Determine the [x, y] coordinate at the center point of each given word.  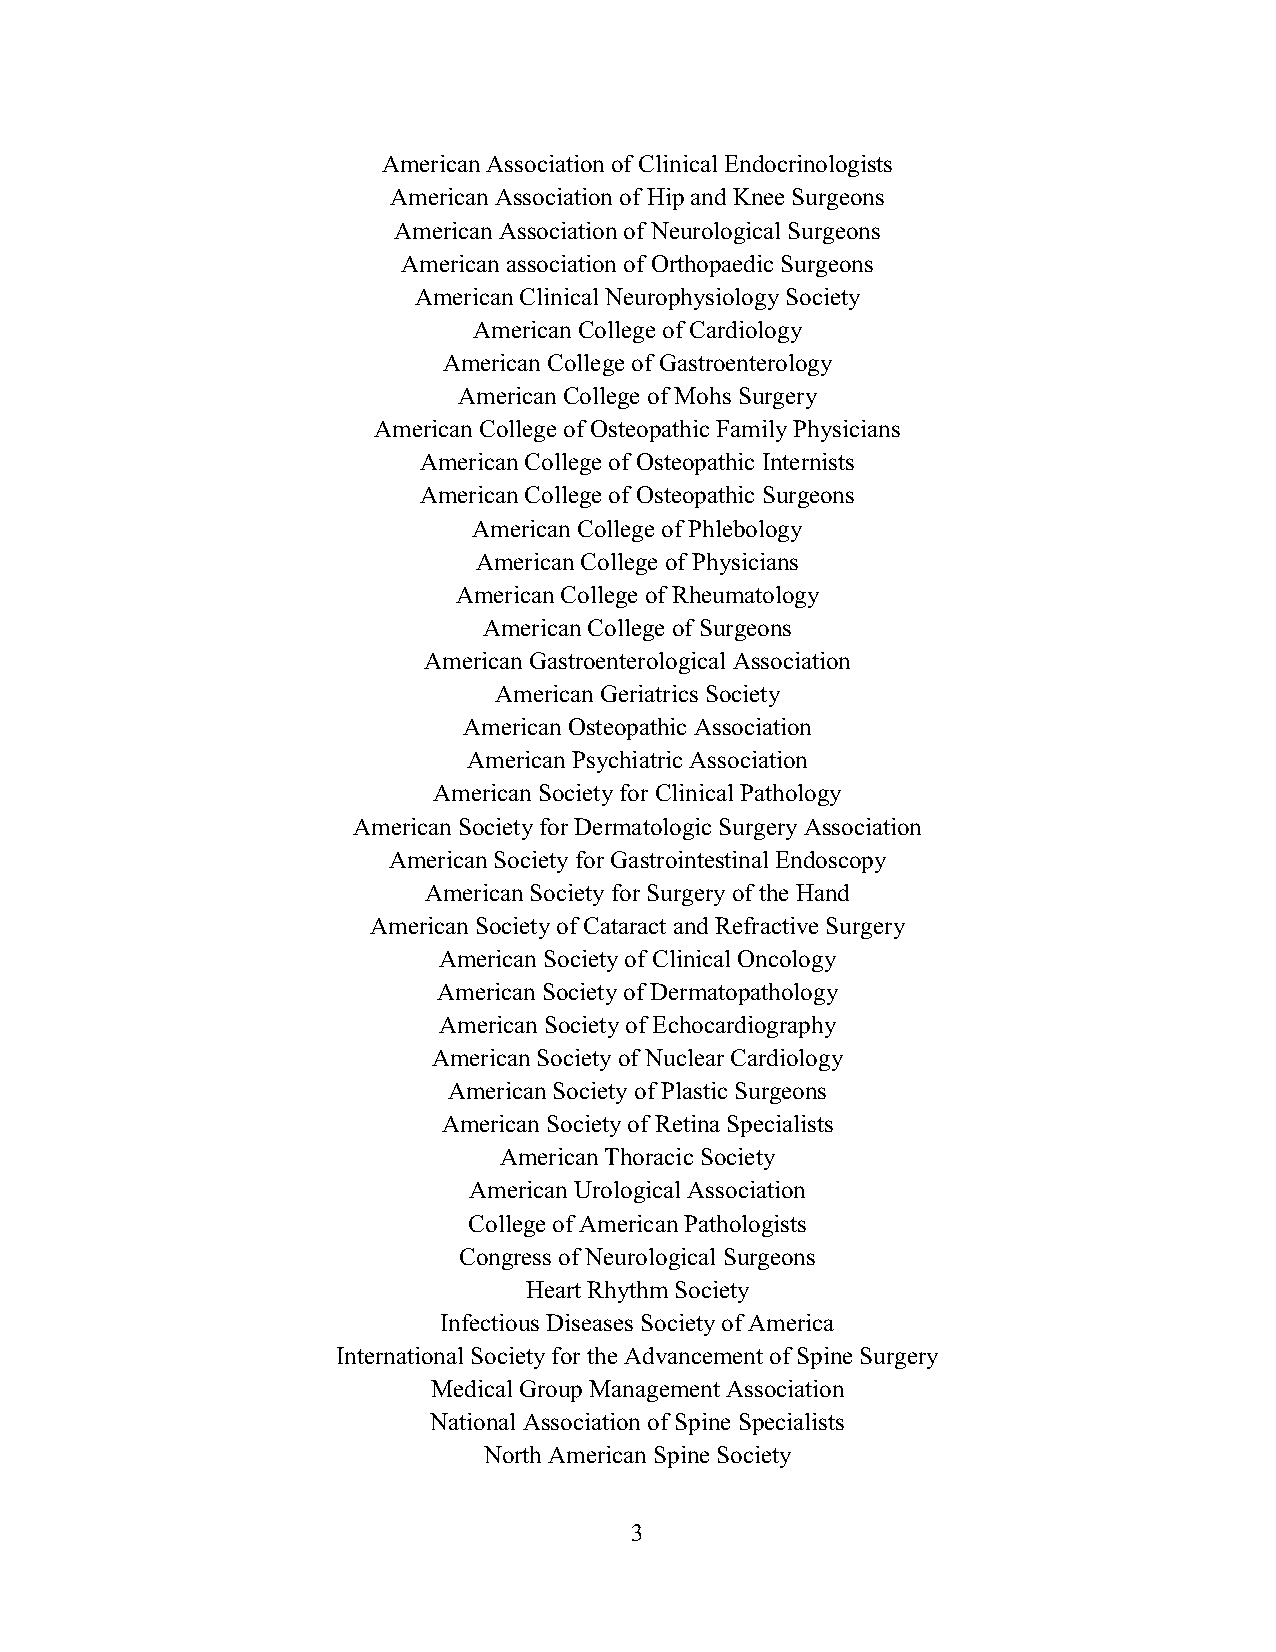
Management [654, 1391]
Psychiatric [627, 762]
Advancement [693, 1355]
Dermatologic [642, 829]
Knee [758, 196]
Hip [665, 199]
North [512, 1454]
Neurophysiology [692, 299]
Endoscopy [831, 862]
